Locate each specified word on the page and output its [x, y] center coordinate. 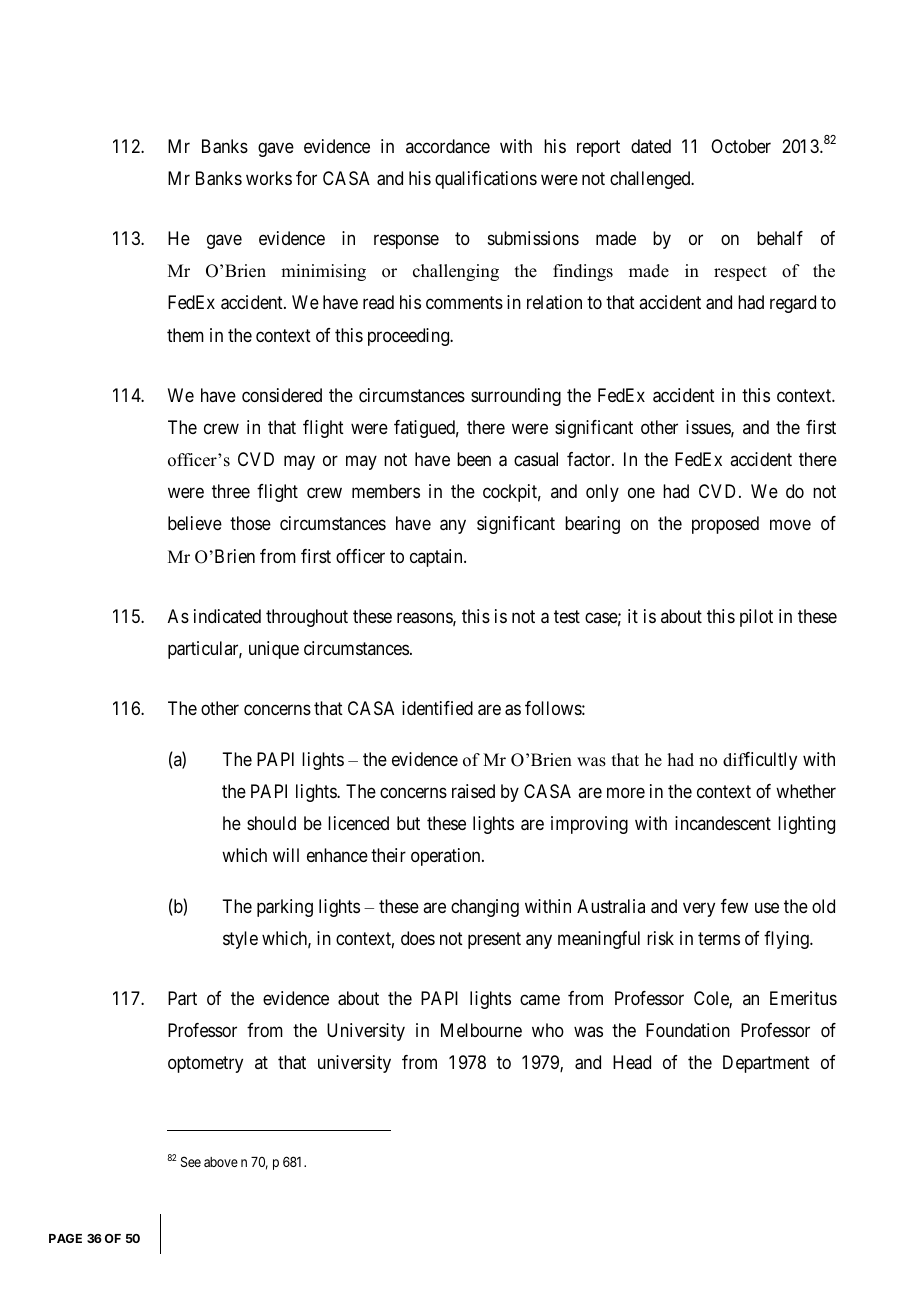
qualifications [486, 180]
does [418, 938]
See [191, 1161]
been [474, 459]
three [231, 491]
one [641, 493]
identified [437, 708]
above [221, 1162]
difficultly [760, 761]
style [240, 940]
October [741, 146]
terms [719, 938]
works [269, 178]
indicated [227, 616]
